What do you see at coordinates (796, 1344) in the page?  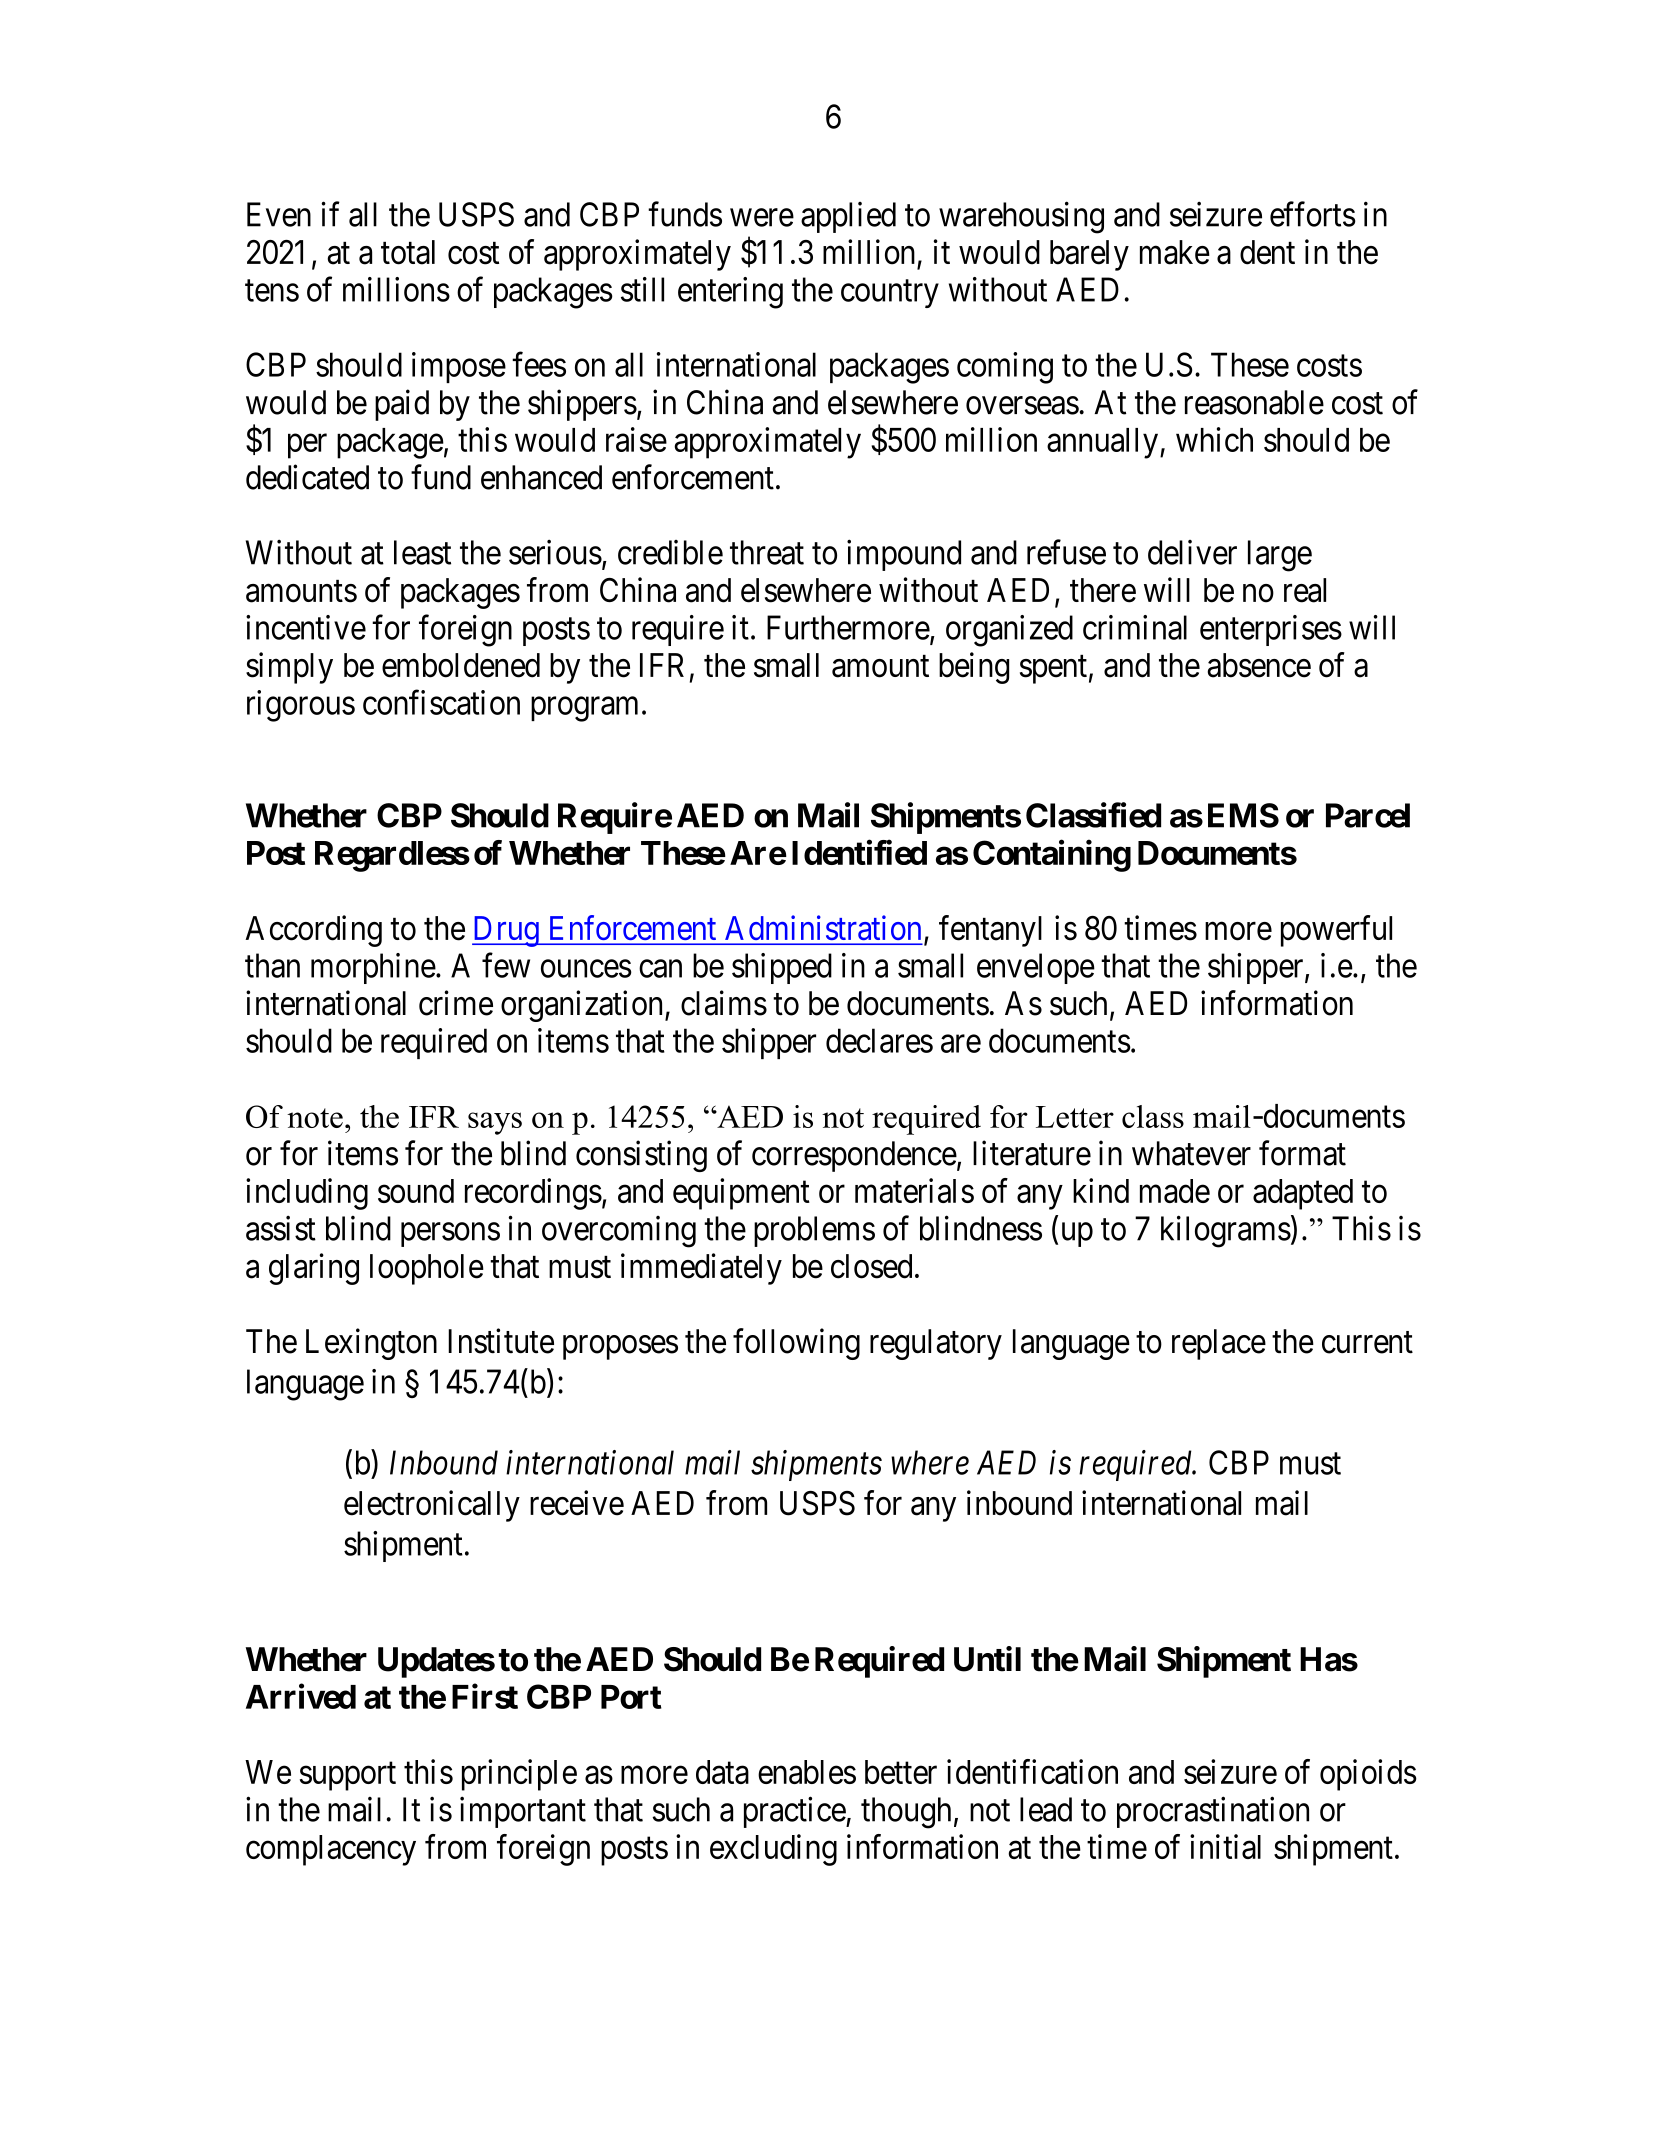 I see `following` at bounding box center [796, 1344].
